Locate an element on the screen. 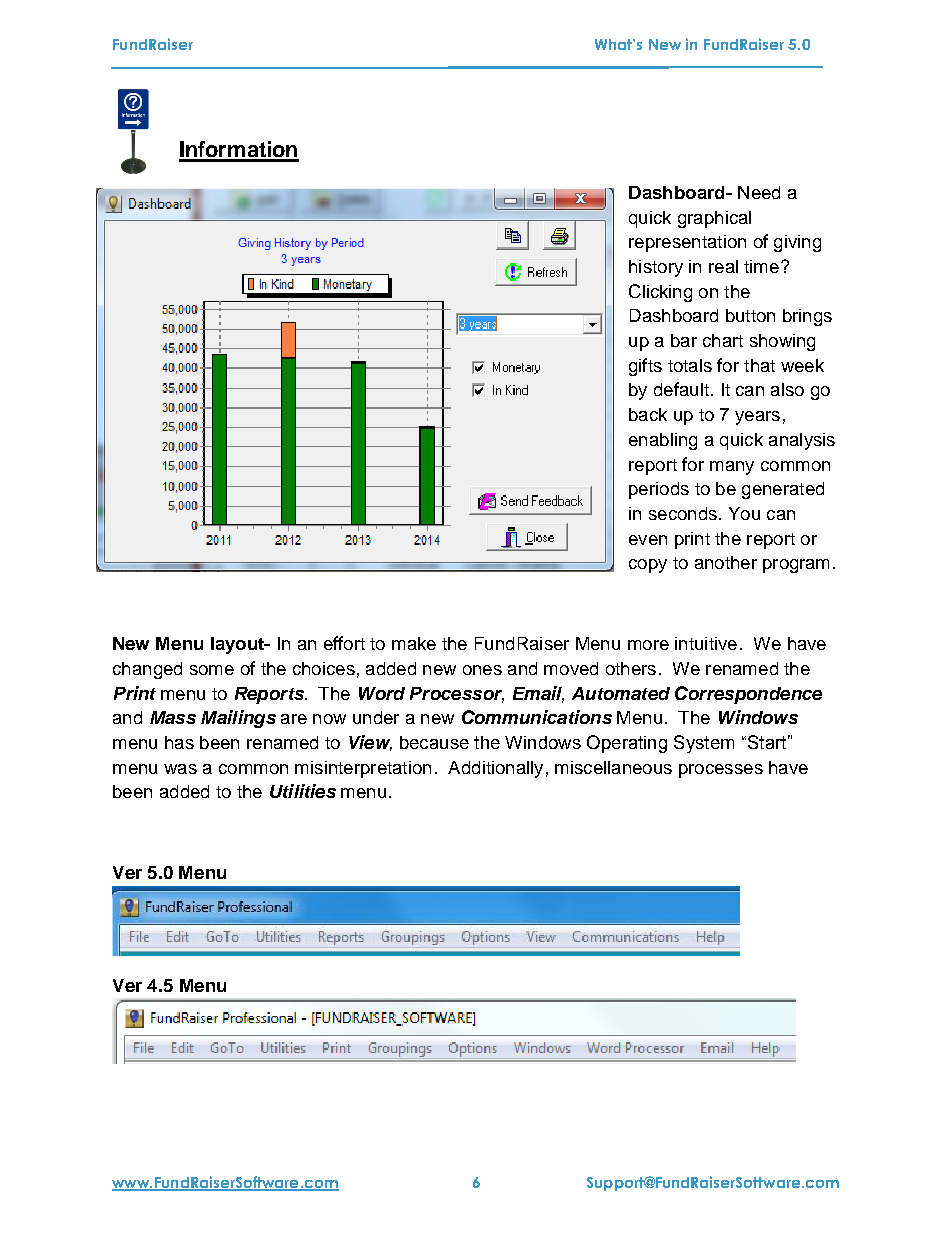 This screenshot has height=1233, width=952. processes is located at coordinates (721, 771).
